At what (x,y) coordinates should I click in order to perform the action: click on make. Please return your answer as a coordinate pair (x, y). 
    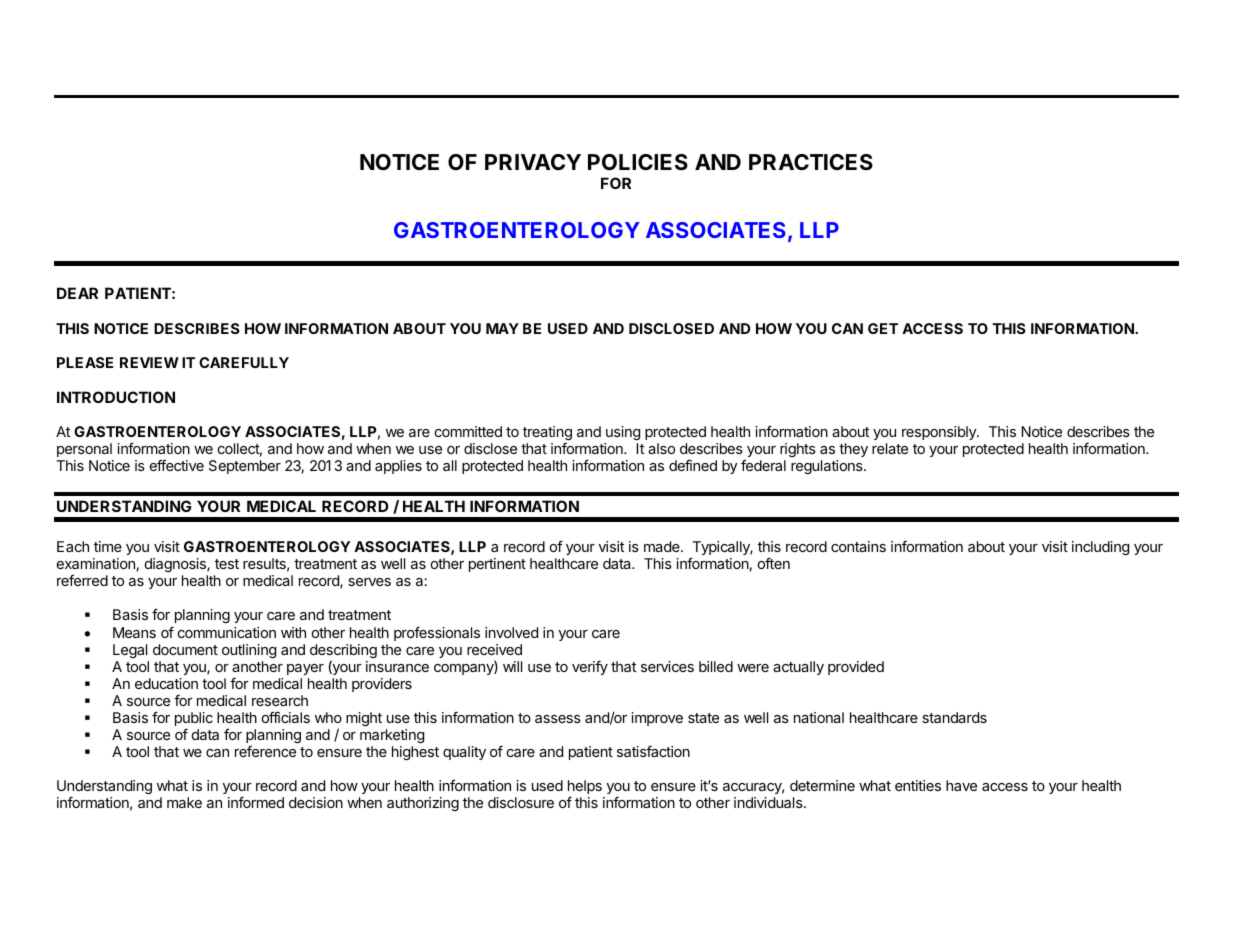
    Looking at the image, I should click on (184, 802).
